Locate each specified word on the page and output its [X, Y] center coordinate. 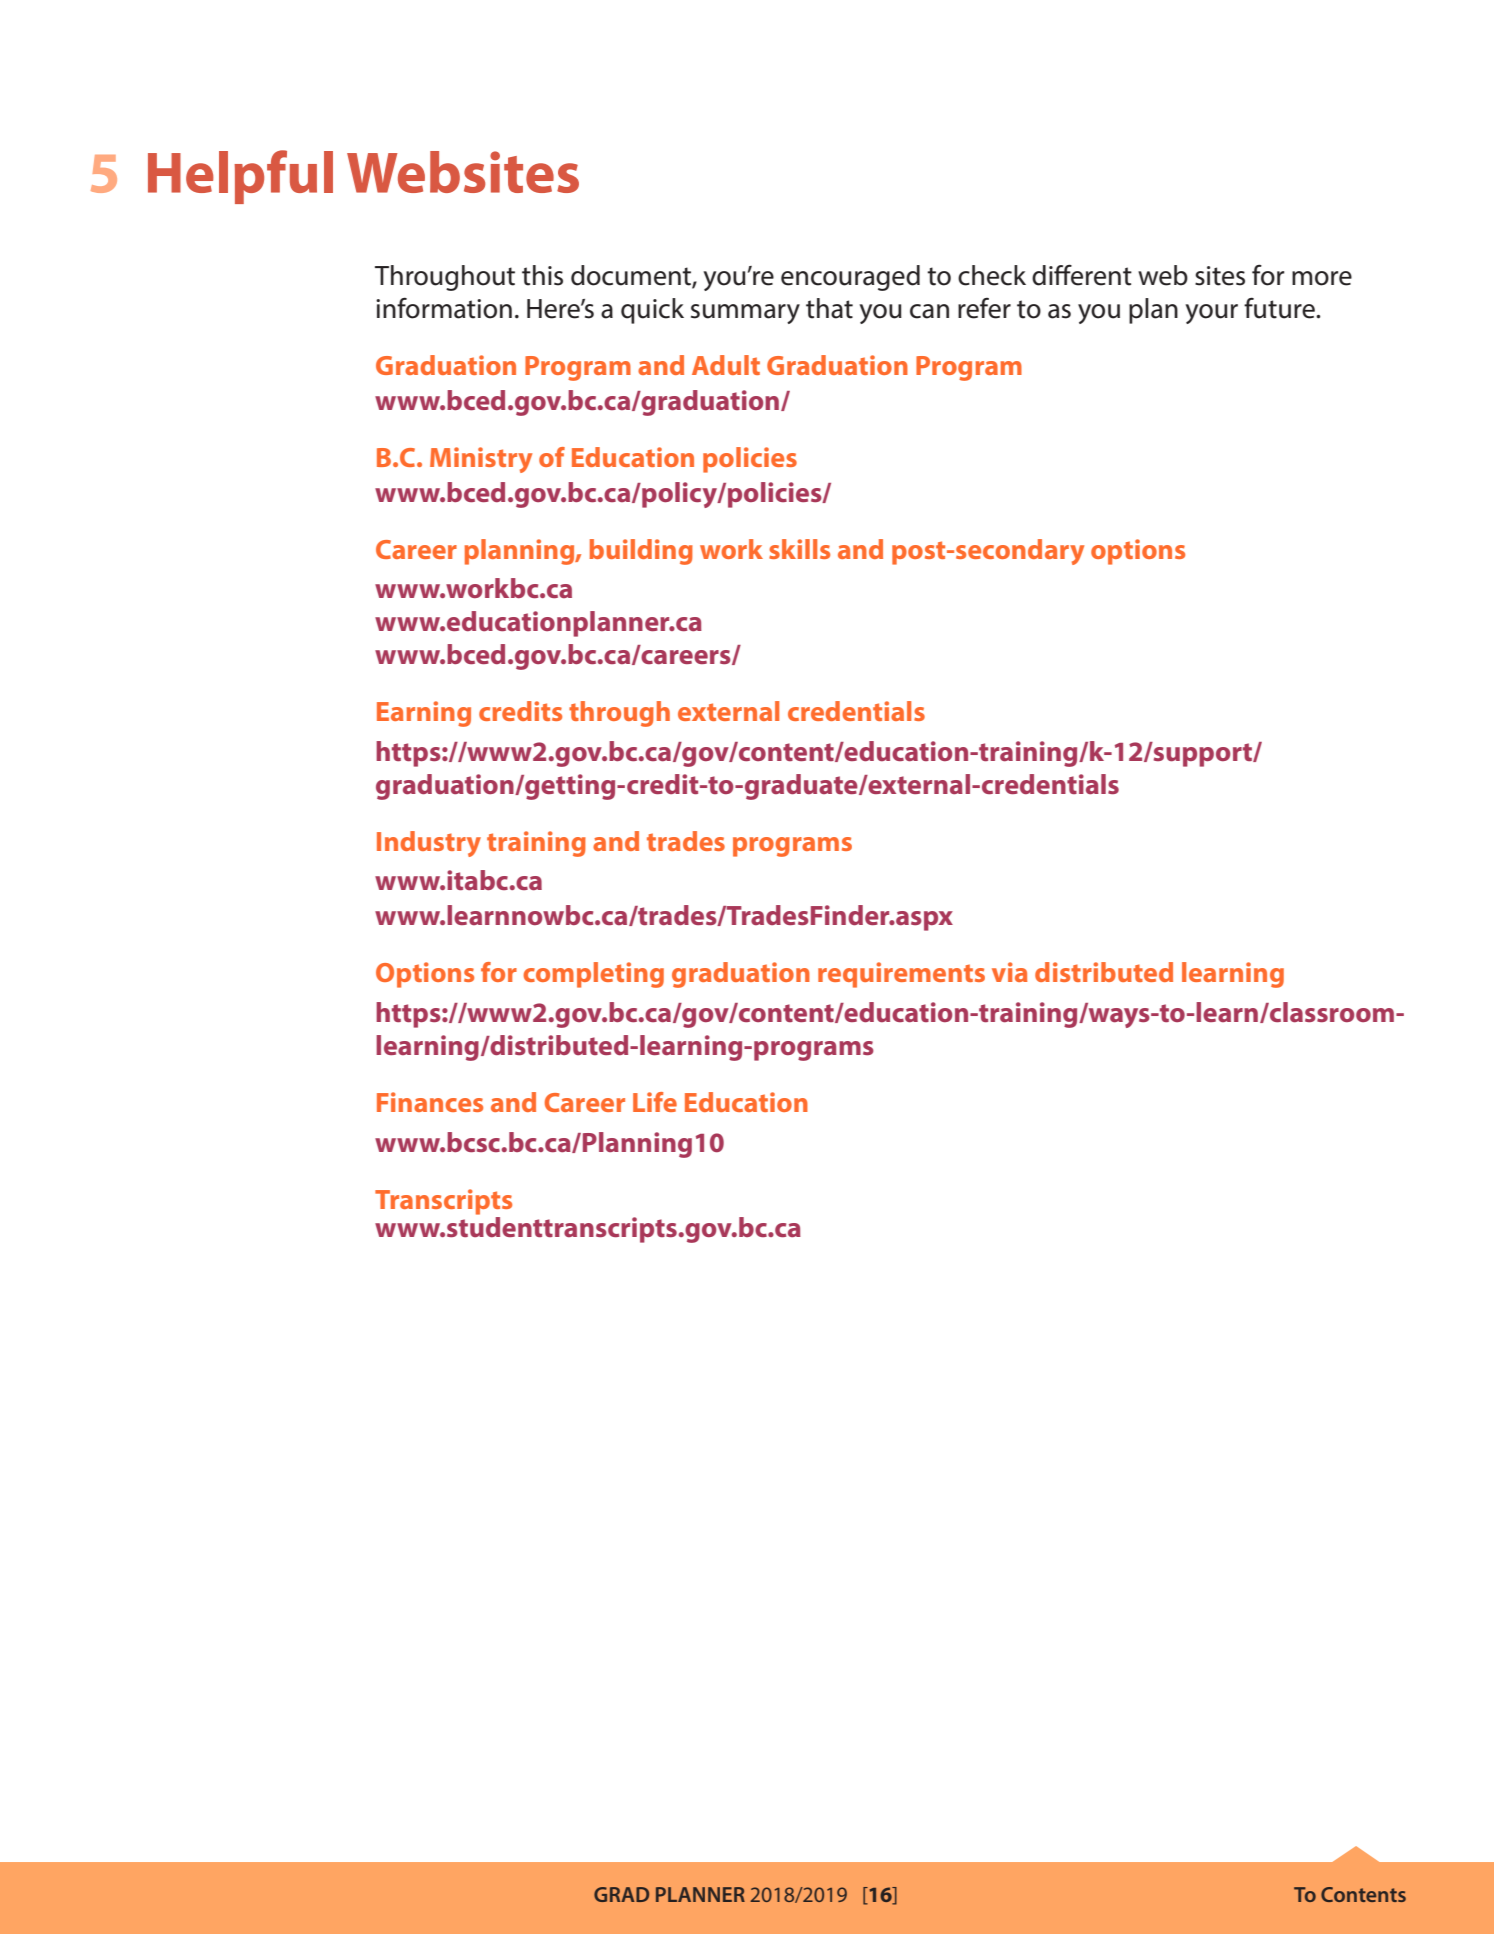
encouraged [850, 278]
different [1082, 275]
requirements [901, 975]
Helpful [240, 177]
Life [655, 1102]
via [1009, 972]
